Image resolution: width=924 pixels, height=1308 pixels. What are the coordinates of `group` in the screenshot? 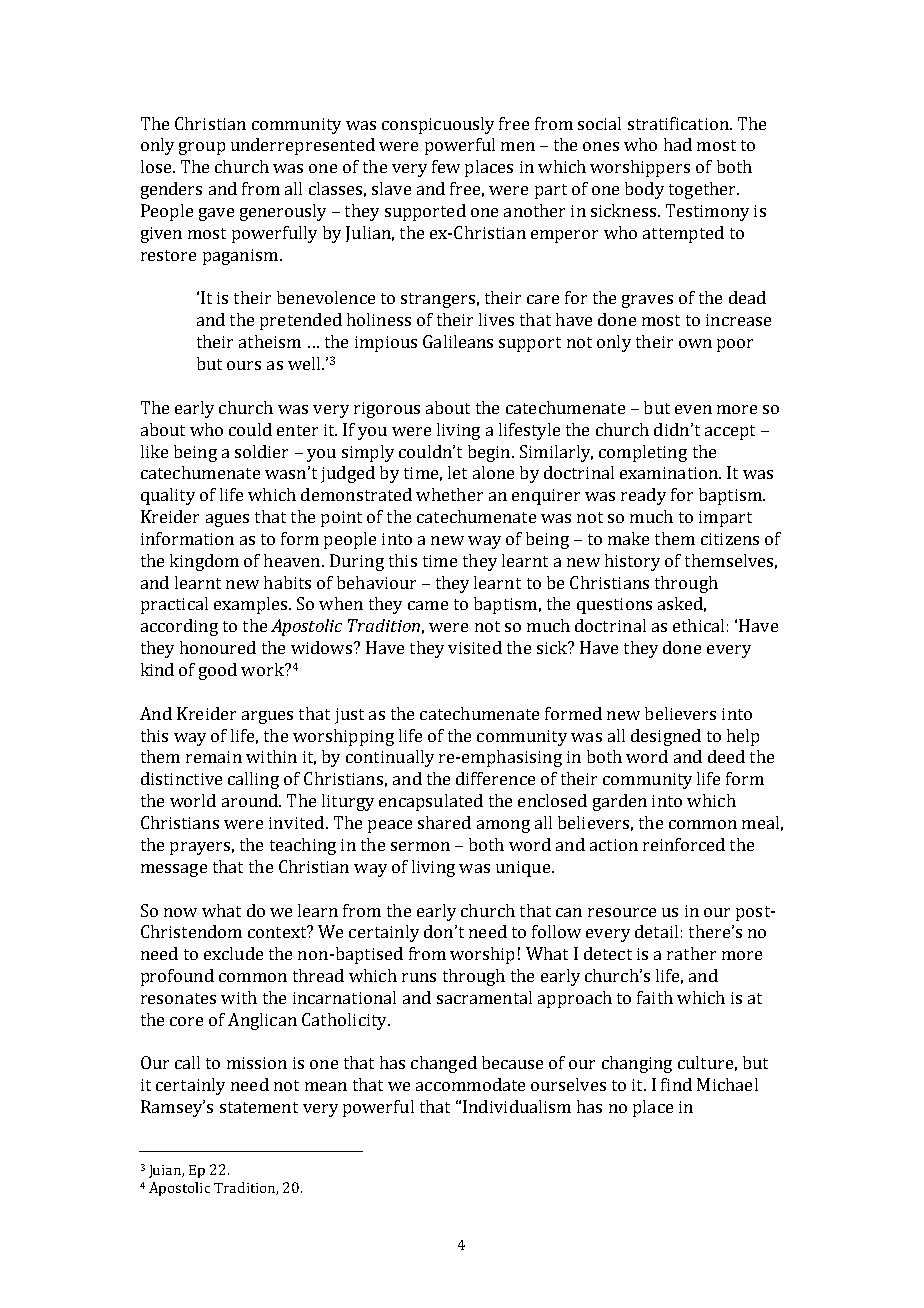 It's located at (202, 148).
